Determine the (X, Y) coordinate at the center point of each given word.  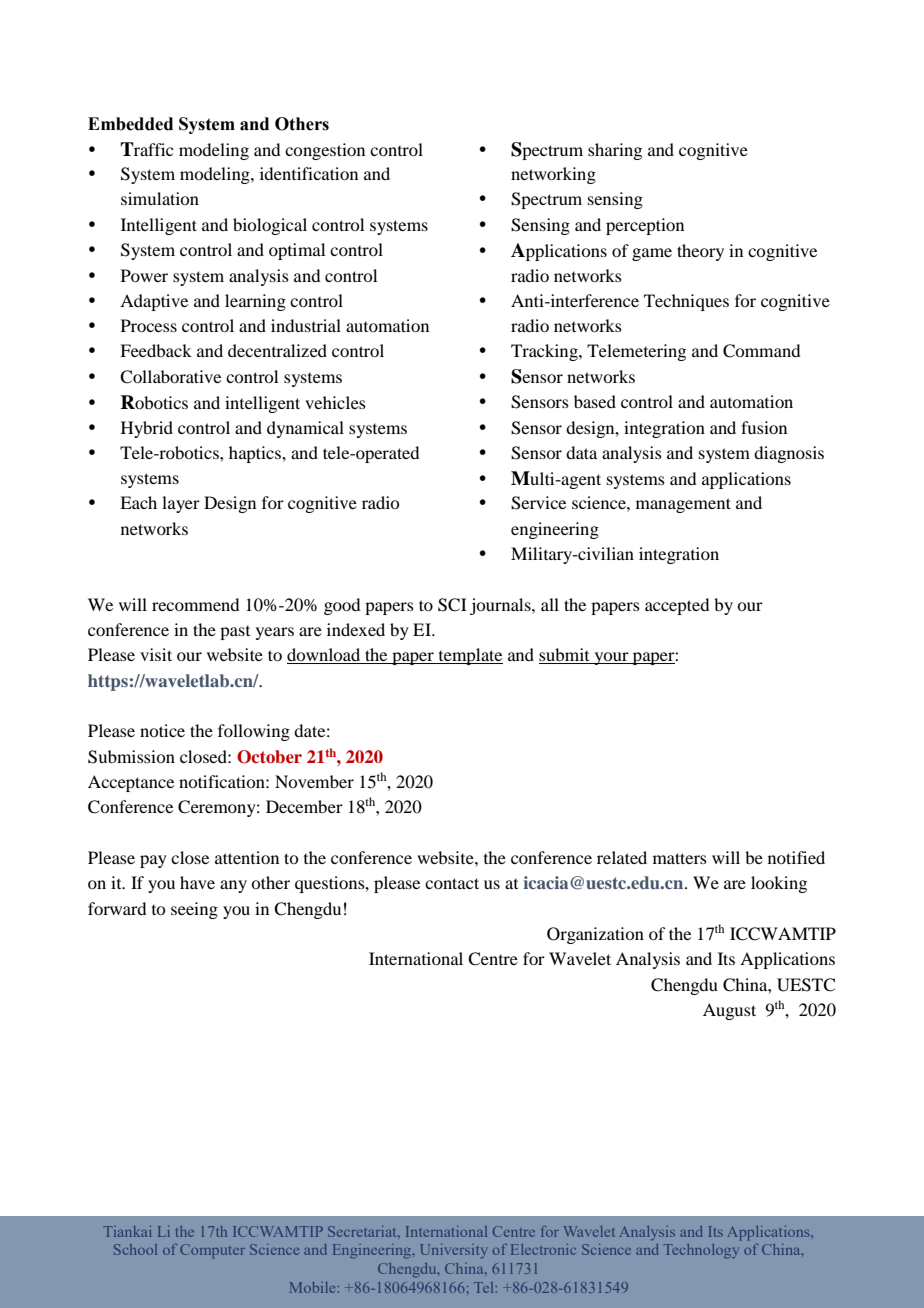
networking (553, 175)
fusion (764, 427)
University (453, 1251)
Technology (701, 1251)
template (469, 656)
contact (452, 883)
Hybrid (147, 429)
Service (538, 503)
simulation (160, 198)
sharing (615, 151)
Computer (212, 1251)
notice (162, 730)
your (611, 658)
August (729, 1011)
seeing (194, 910)
